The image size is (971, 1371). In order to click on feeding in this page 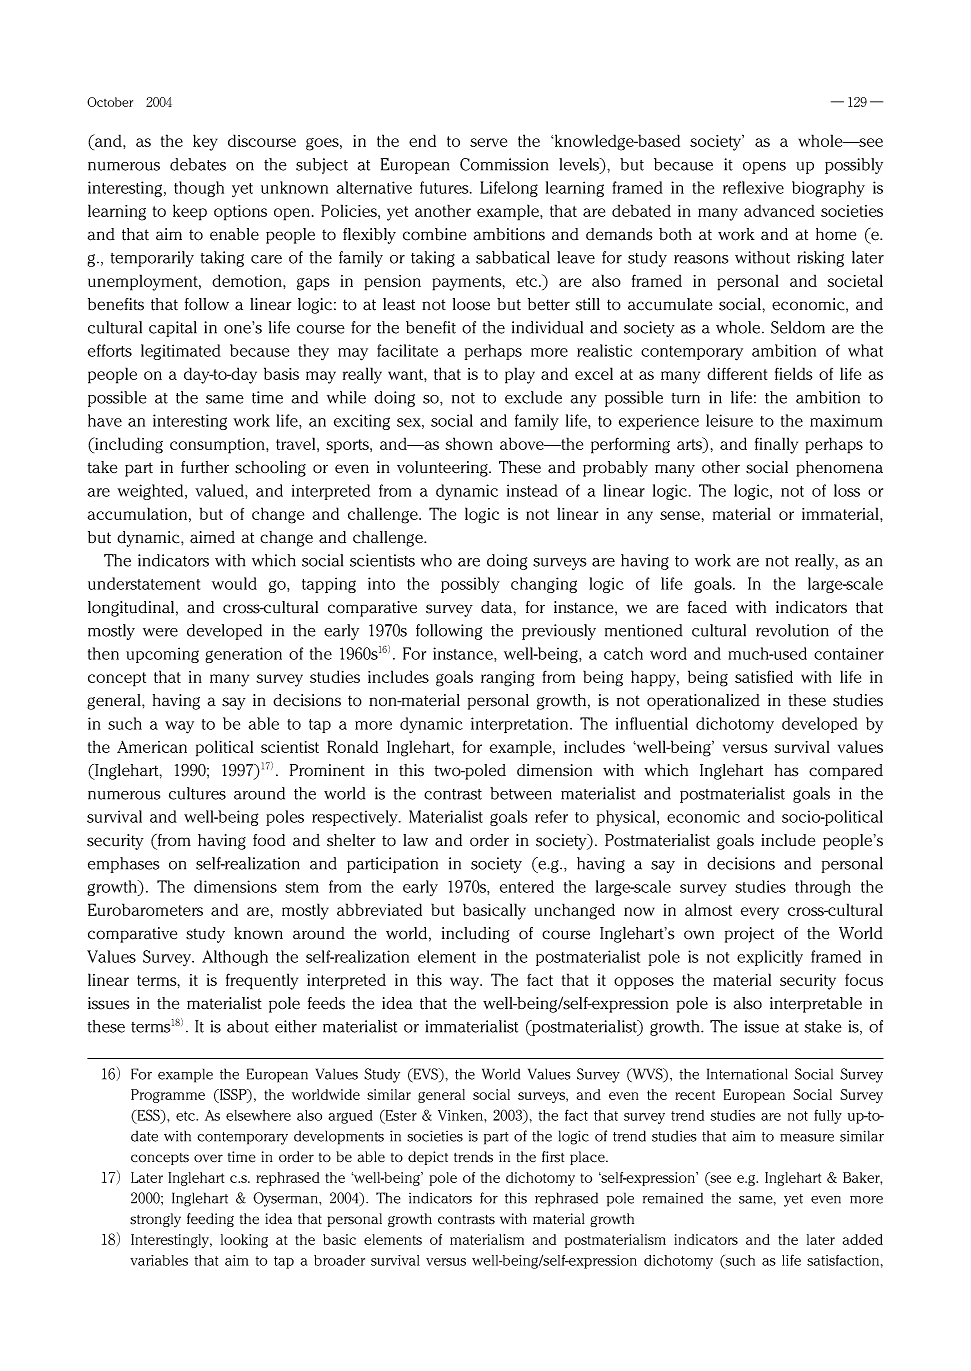, I will do `click(210, 1220)`.
